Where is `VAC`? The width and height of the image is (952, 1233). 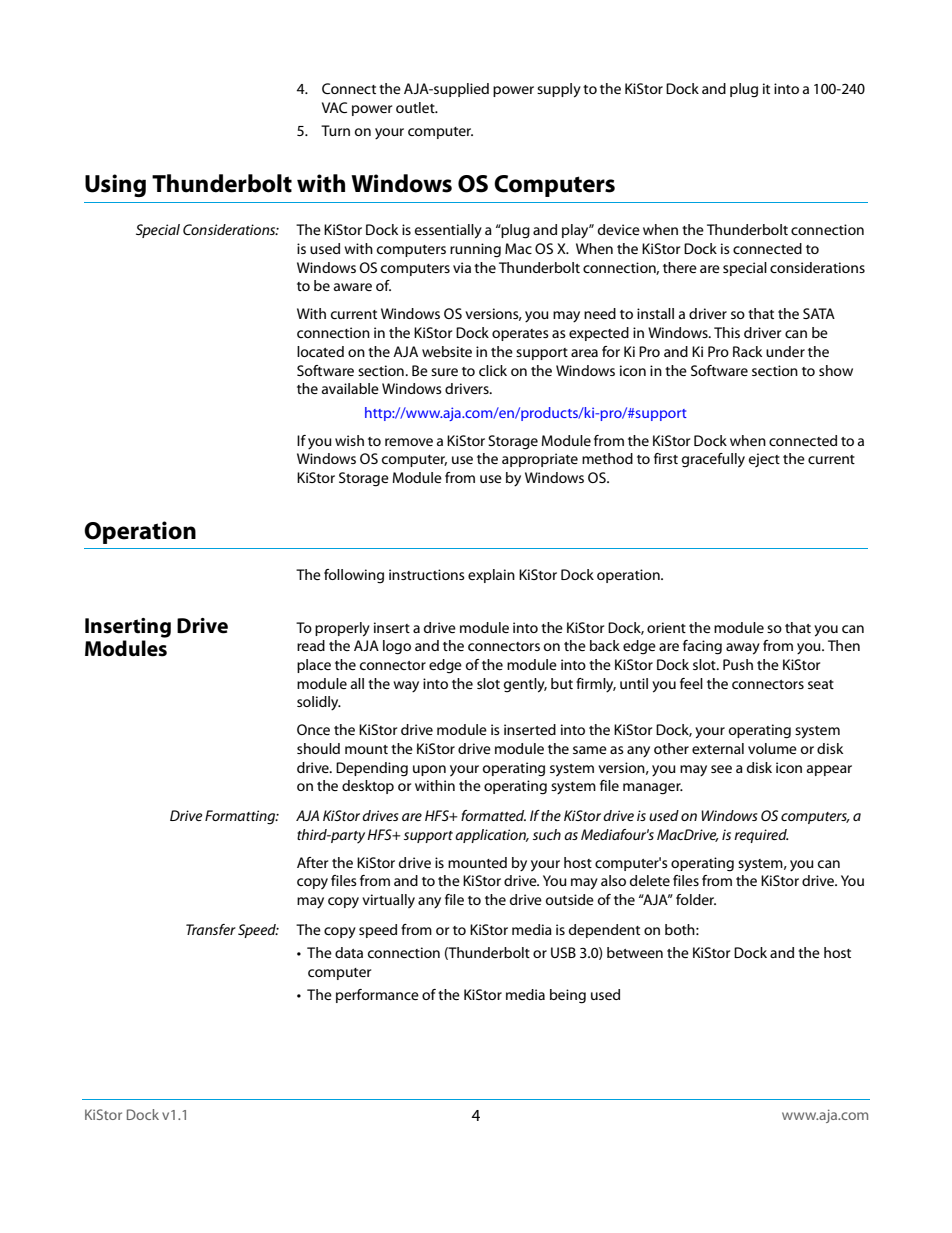 VAC is located at coordinates (334, 107).
